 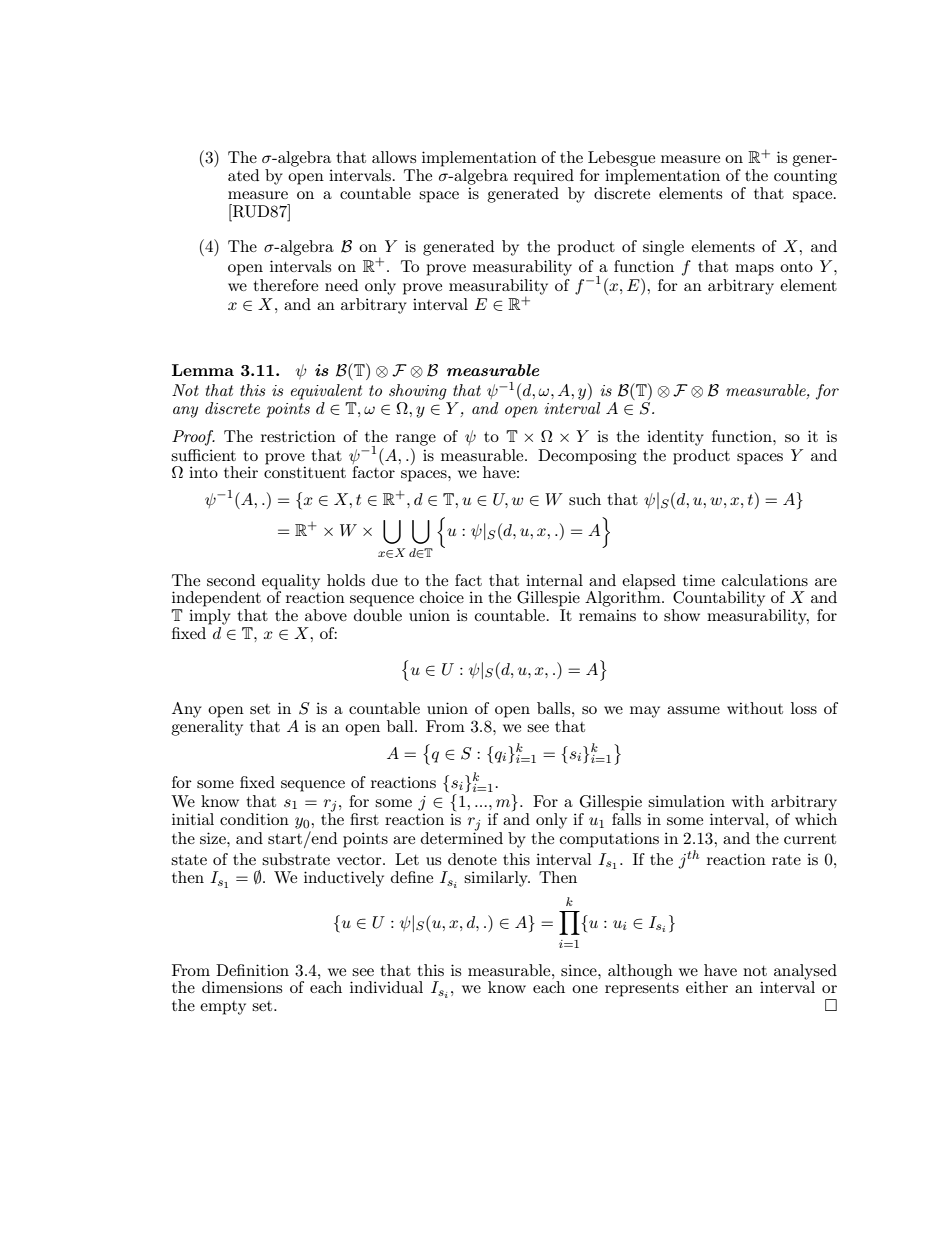 What do you see at coordinates (544, 177) in the page?
I see `required` at bounding box center [544, 177].
